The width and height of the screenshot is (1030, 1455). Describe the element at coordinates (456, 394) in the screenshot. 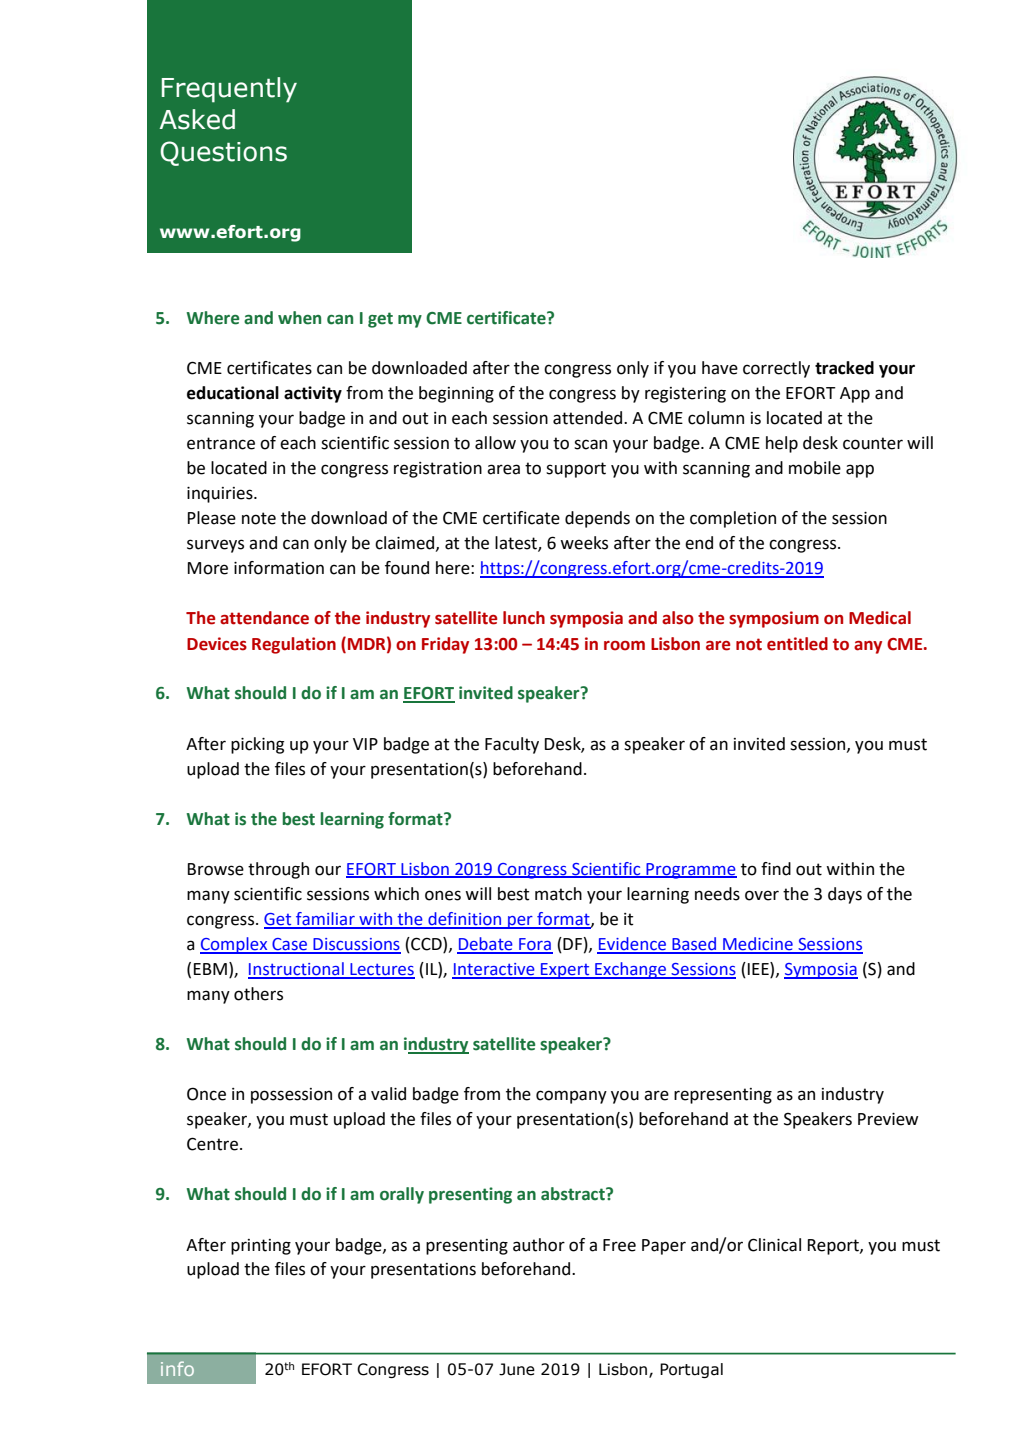

I see `beginning` at that location.
